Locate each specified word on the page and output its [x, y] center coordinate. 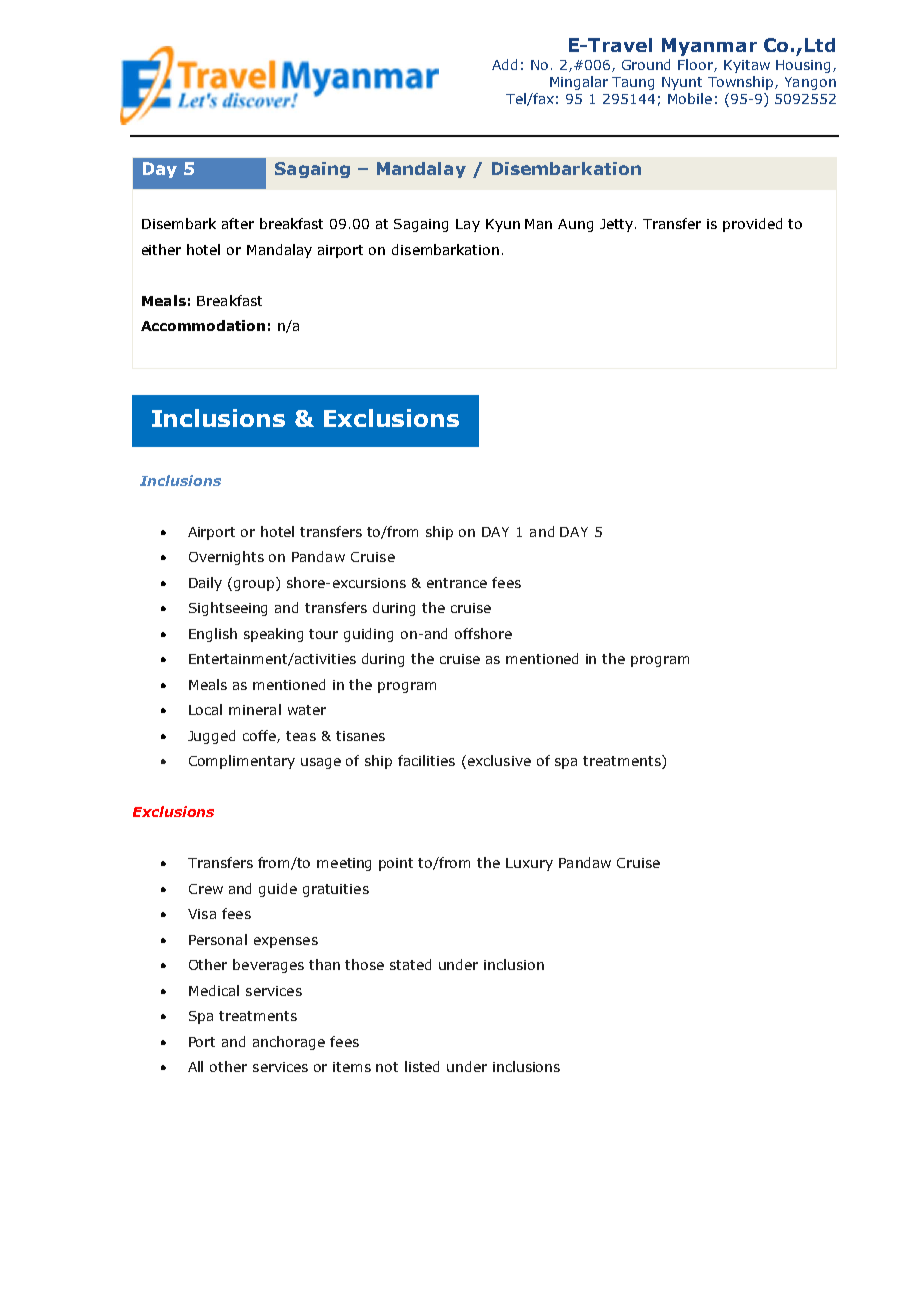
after [238, 223]
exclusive [498, 762]
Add [504, 64]
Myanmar [709, 47]
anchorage [289, 1043]
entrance [457, 583]
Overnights [226, 558]
